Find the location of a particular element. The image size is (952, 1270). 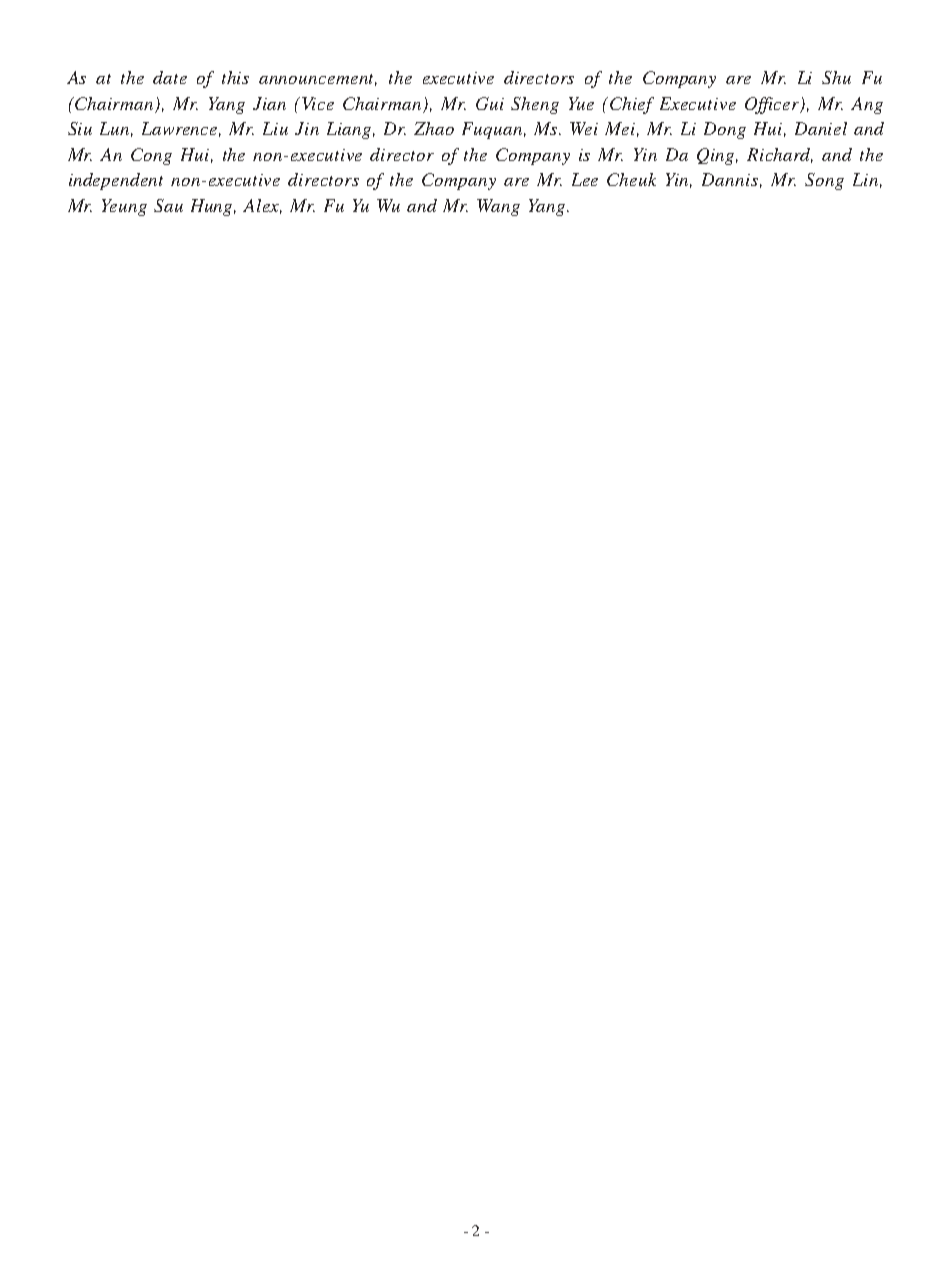

Sau is located at coordinates (168, 205).
